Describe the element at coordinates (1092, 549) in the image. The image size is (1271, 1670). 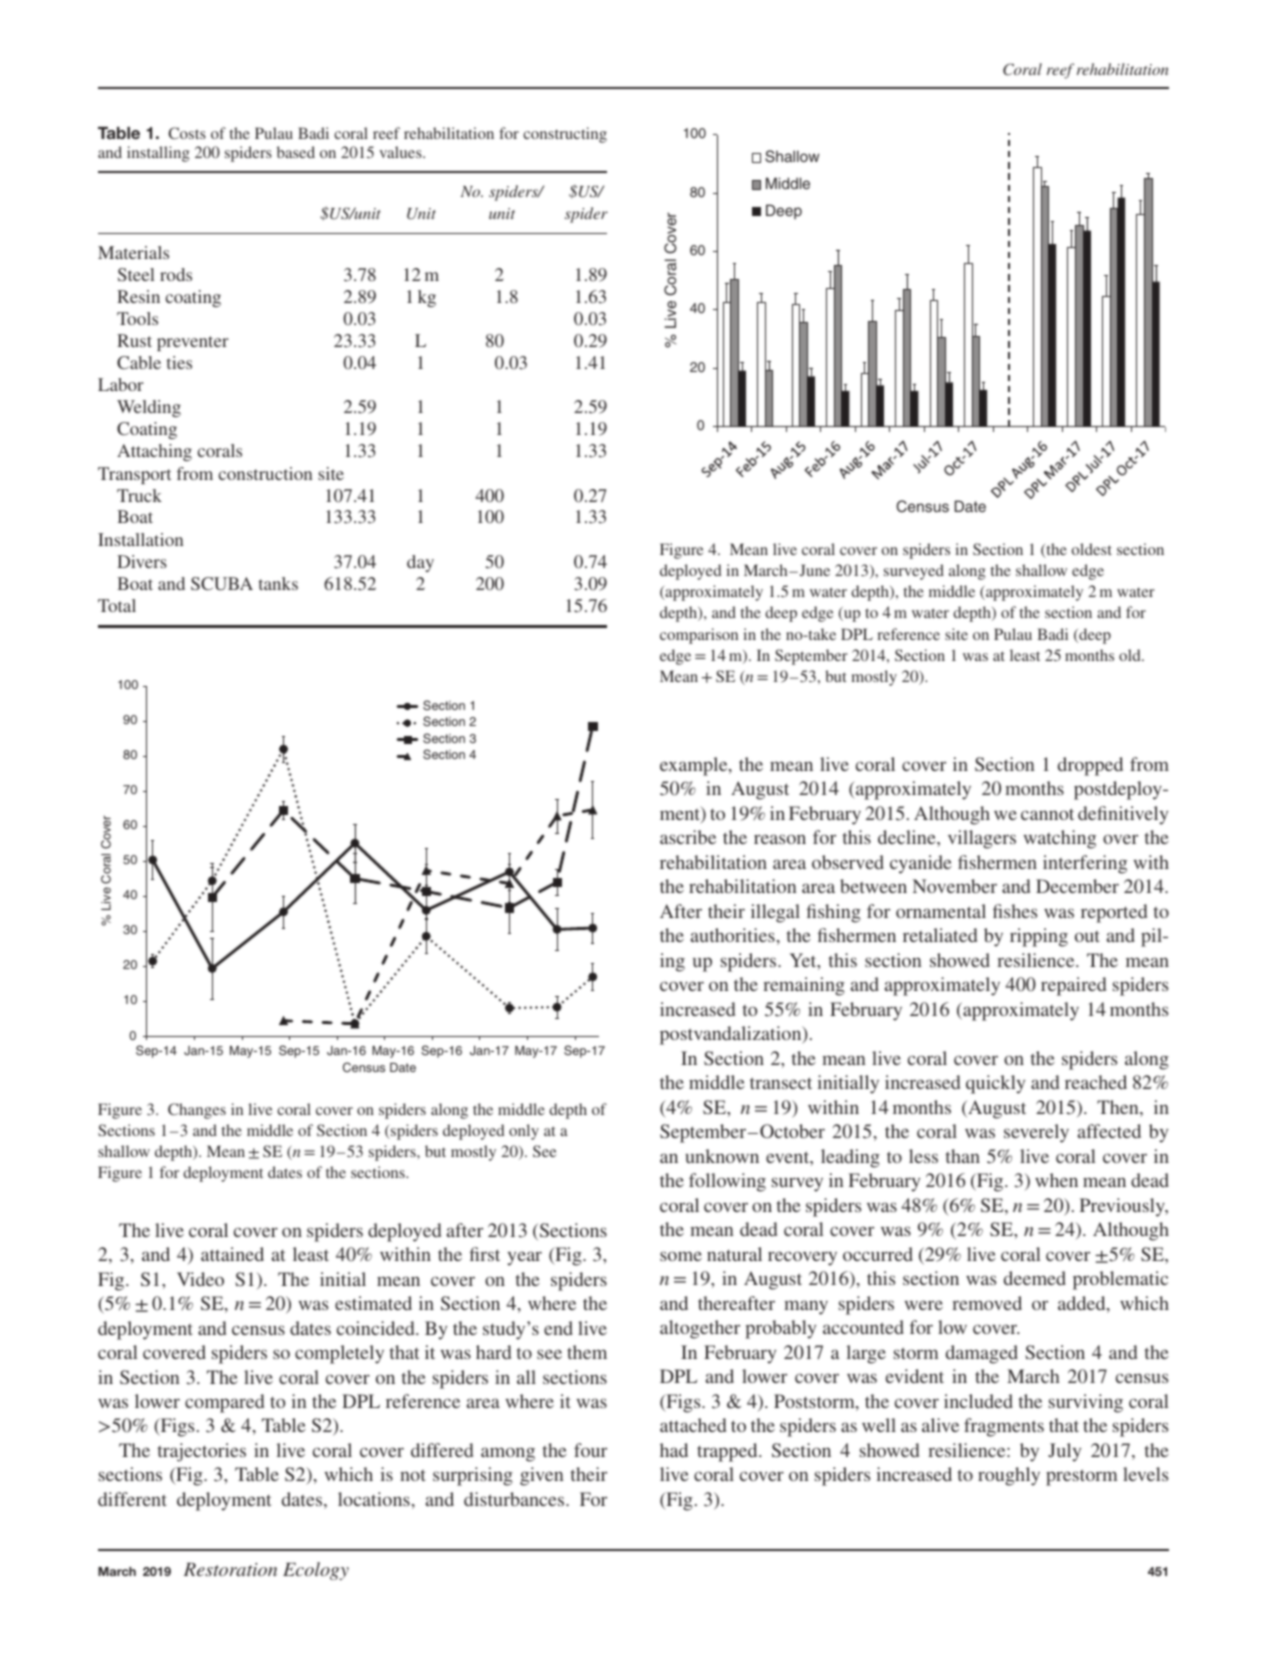
I see `oldest` at that location.
